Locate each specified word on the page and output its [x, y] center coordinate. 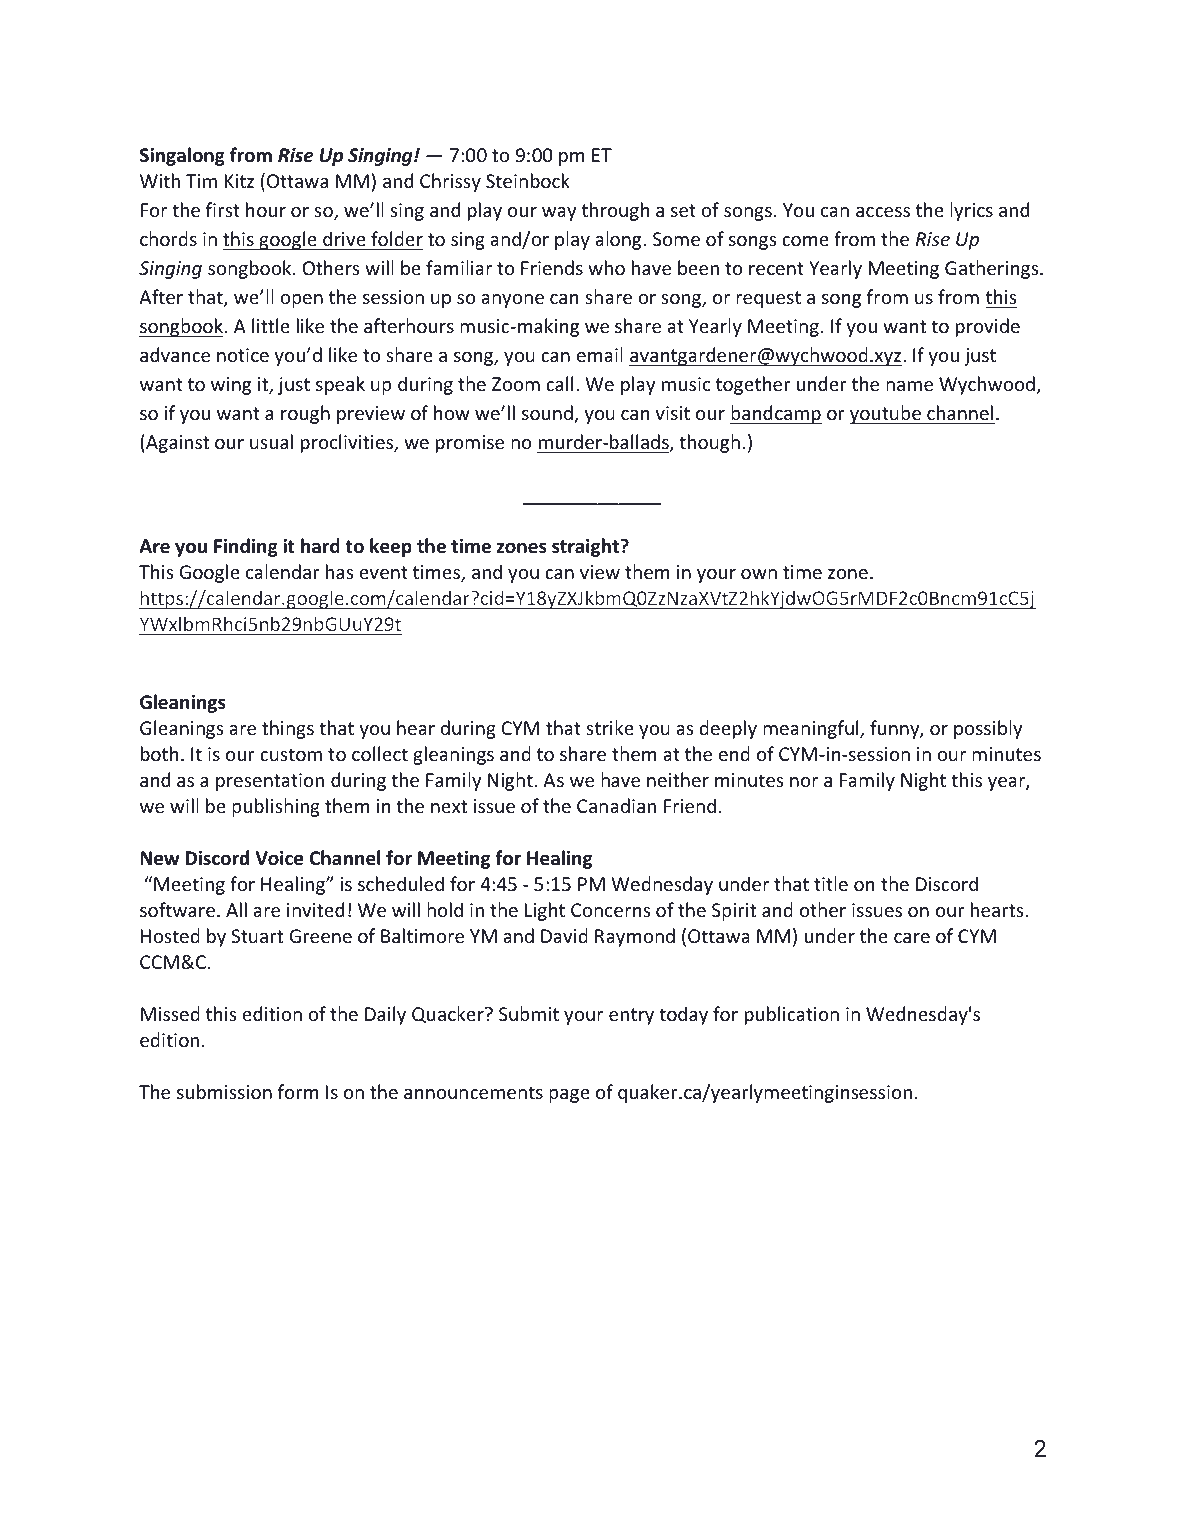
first [223, 209]
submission [224, 1091]
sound [548, 414]
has [340, 571]
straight [587, 547]
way [559, 214]
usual [271, 441]
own [759, 574]
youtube [886, 414]
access [883, 212]
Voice [279, 858]
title [831, 883]
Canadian [616, 805]
